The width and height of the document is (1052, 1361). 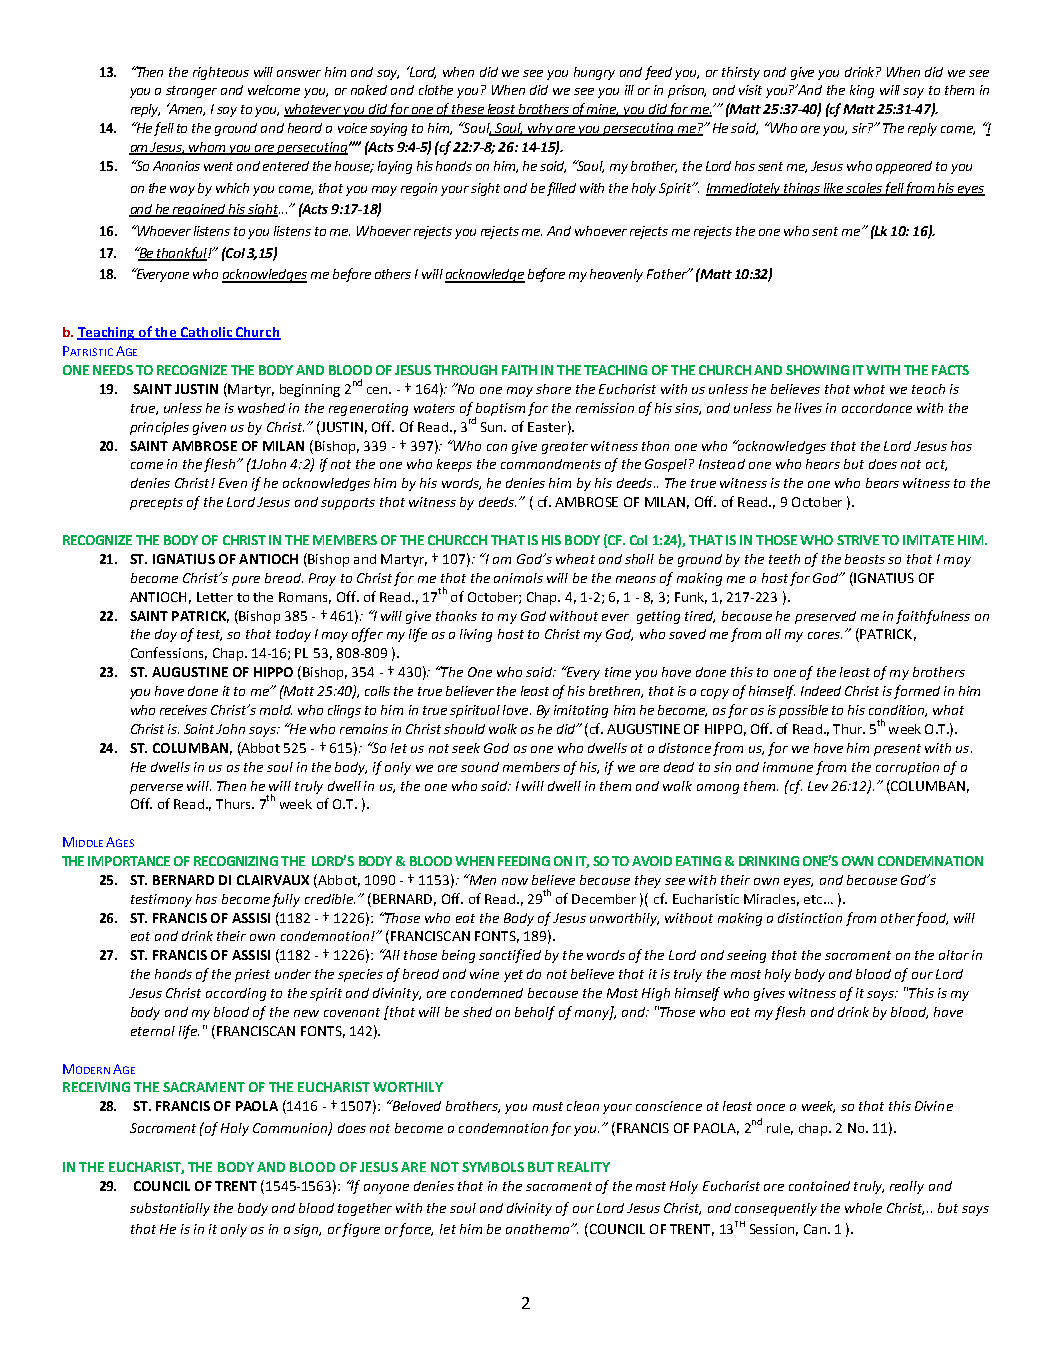 What do you see at coordinates (825, 617) in the document?
I see `preserved` at bounding box center [825, 617].
